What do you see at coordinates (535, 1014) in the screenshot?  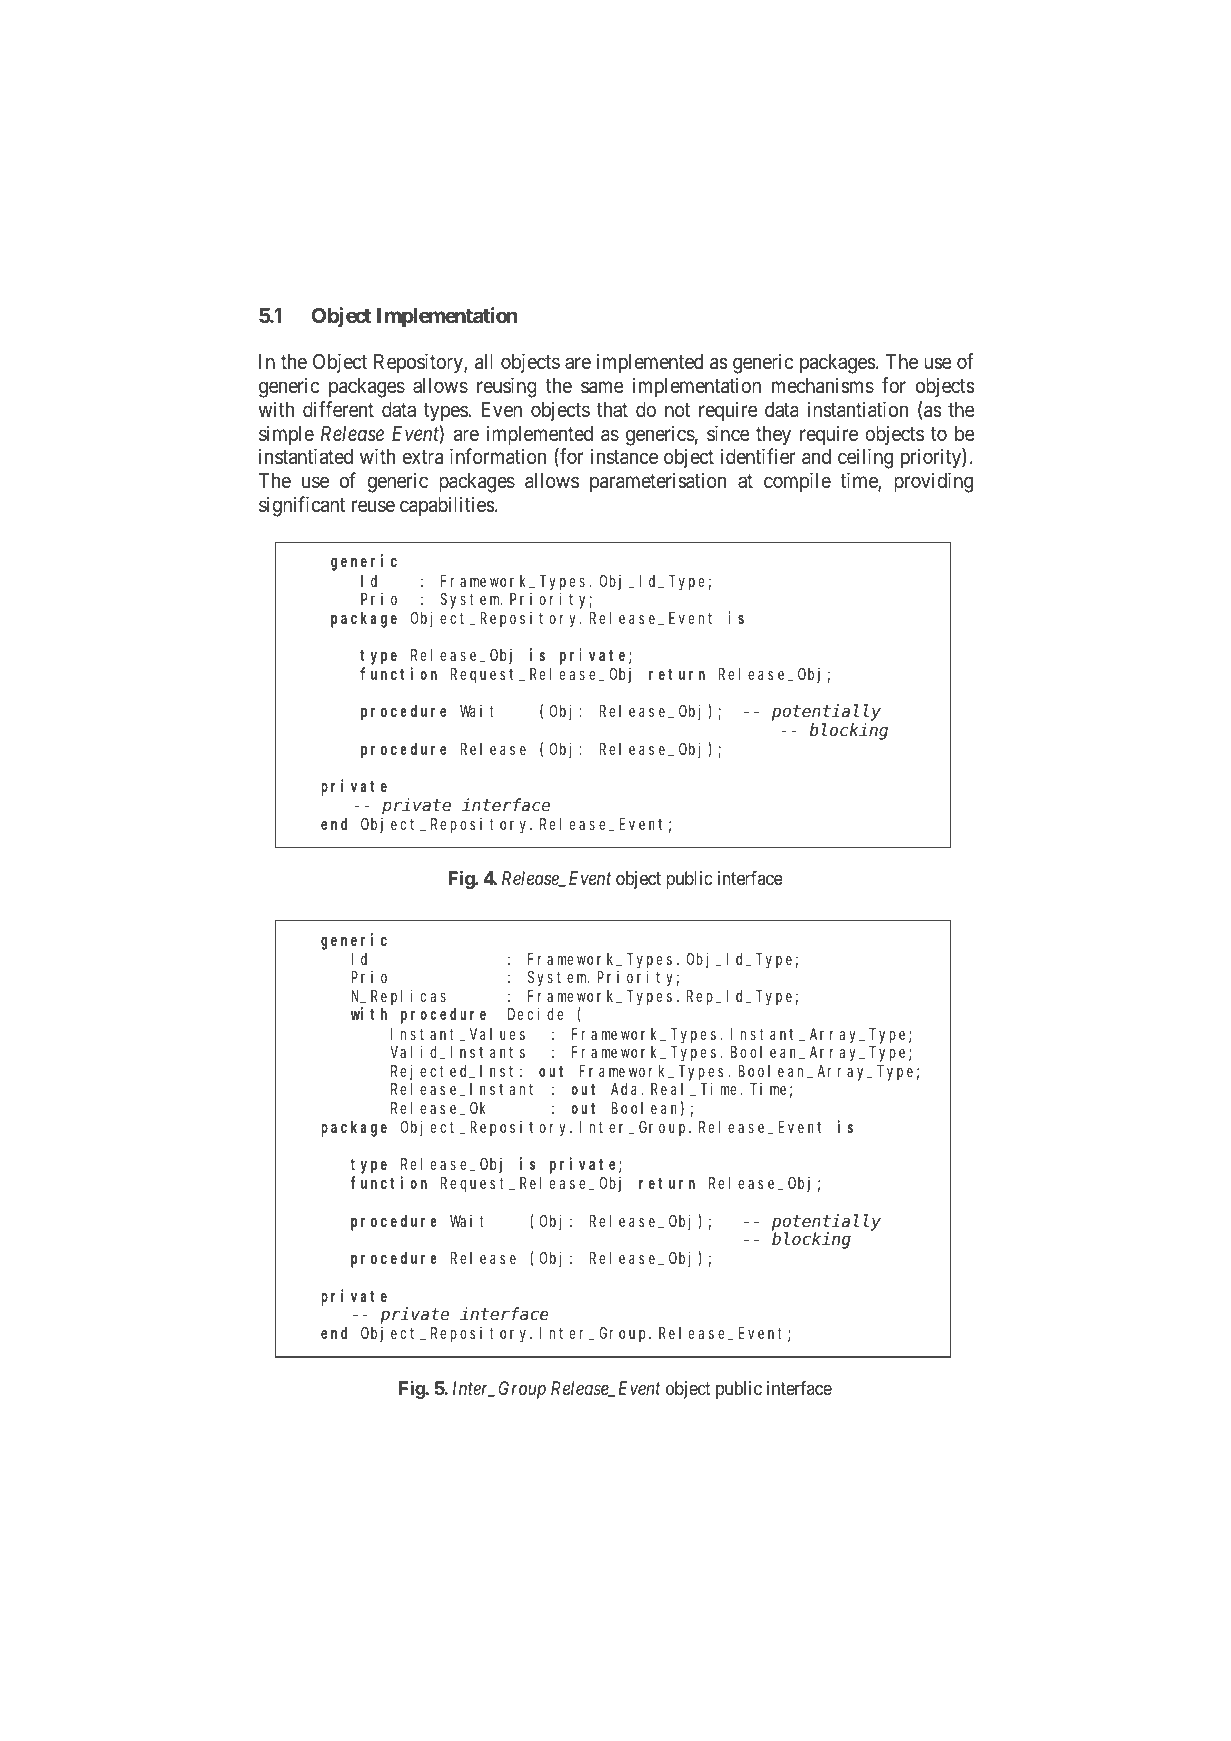 I see `Decide` at bounding box center [535, 1014].
